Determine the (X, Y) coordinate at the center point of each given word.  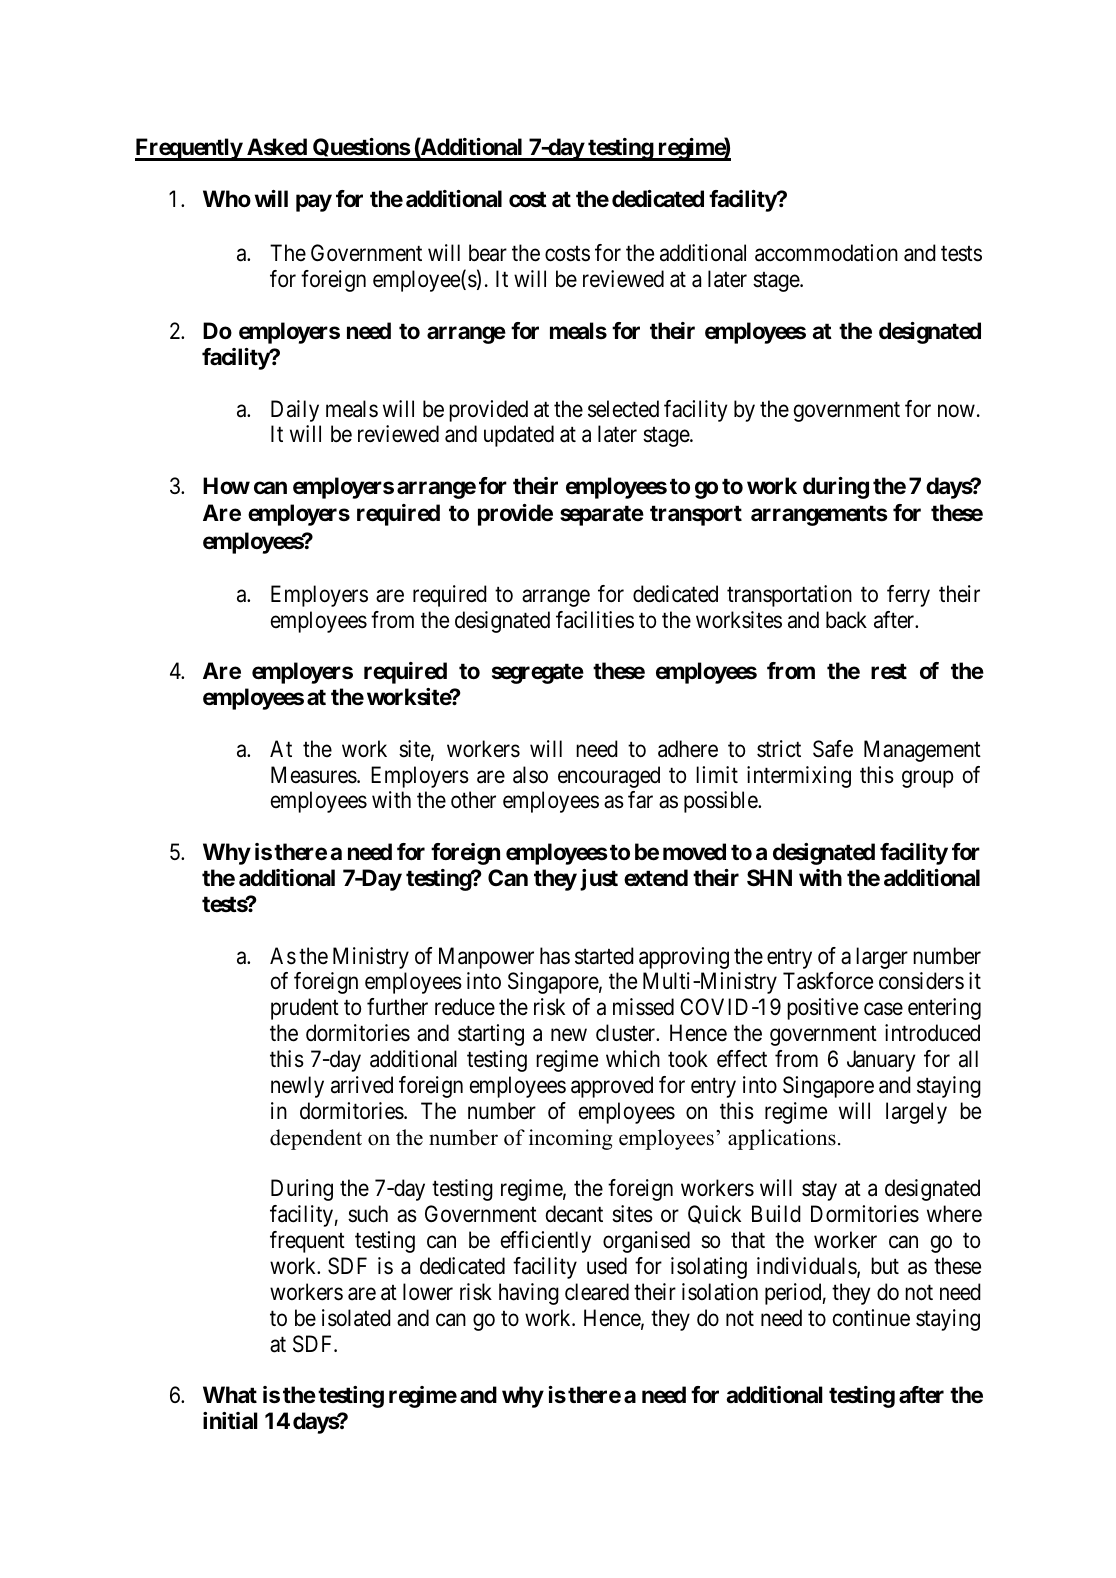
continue (871, 1318)
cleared (597, 1292)
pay (314, 203)
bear (488, 253)
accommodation (826, 253)
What (230, 1395)
